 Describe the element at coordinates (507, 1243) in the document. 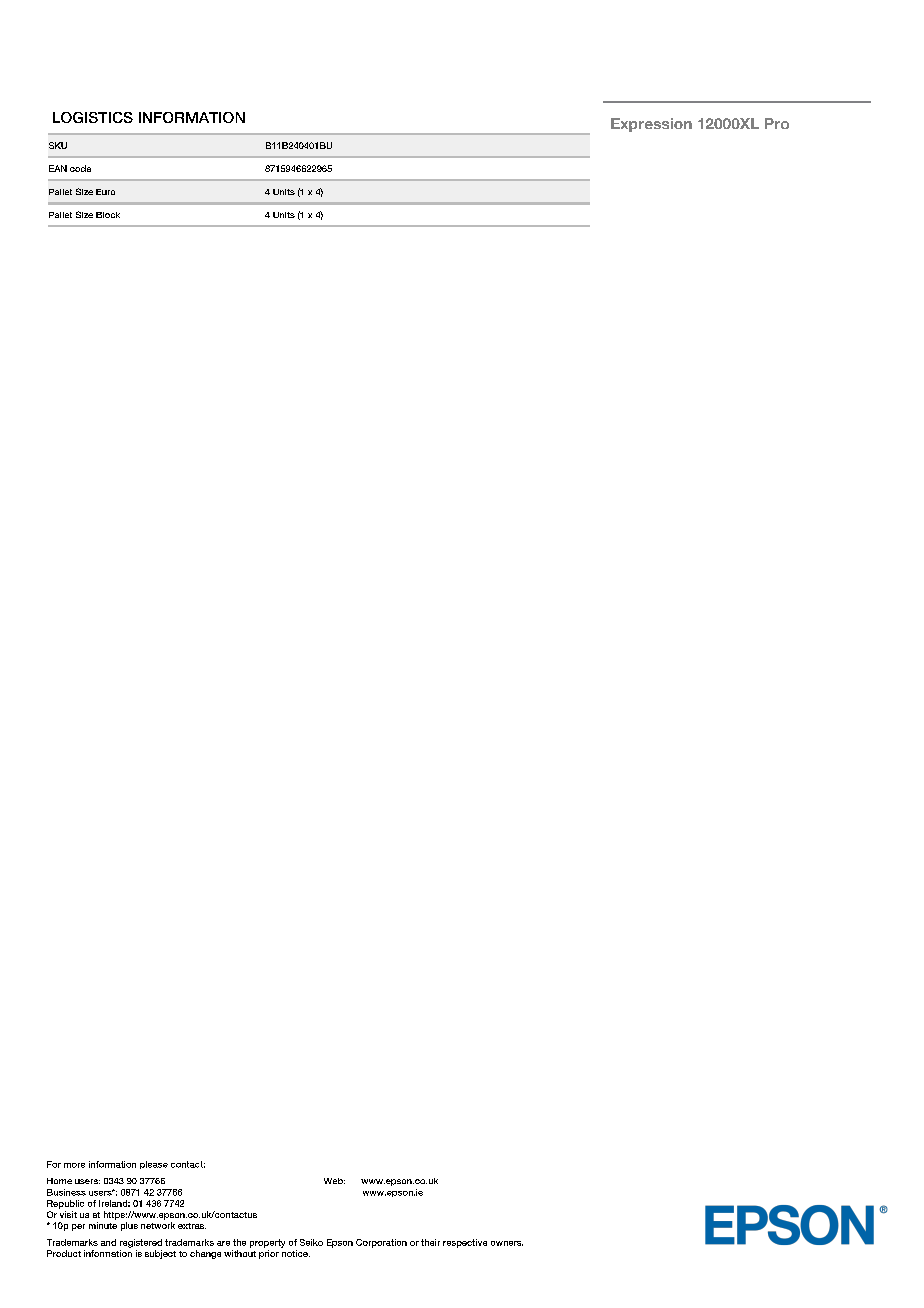

I see `owners` at that location.
